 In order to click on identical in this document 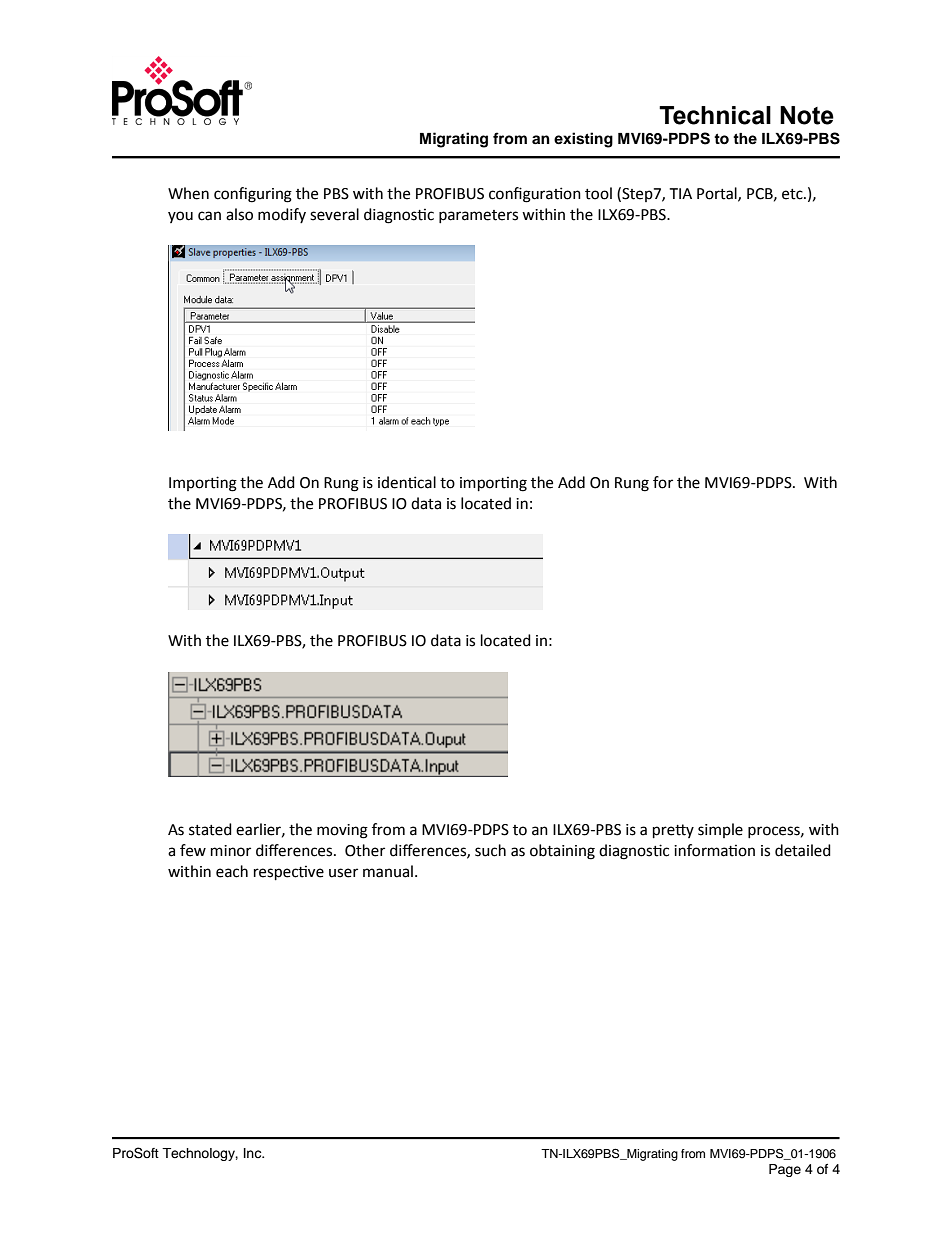, I will do `click(407, 482)`.
